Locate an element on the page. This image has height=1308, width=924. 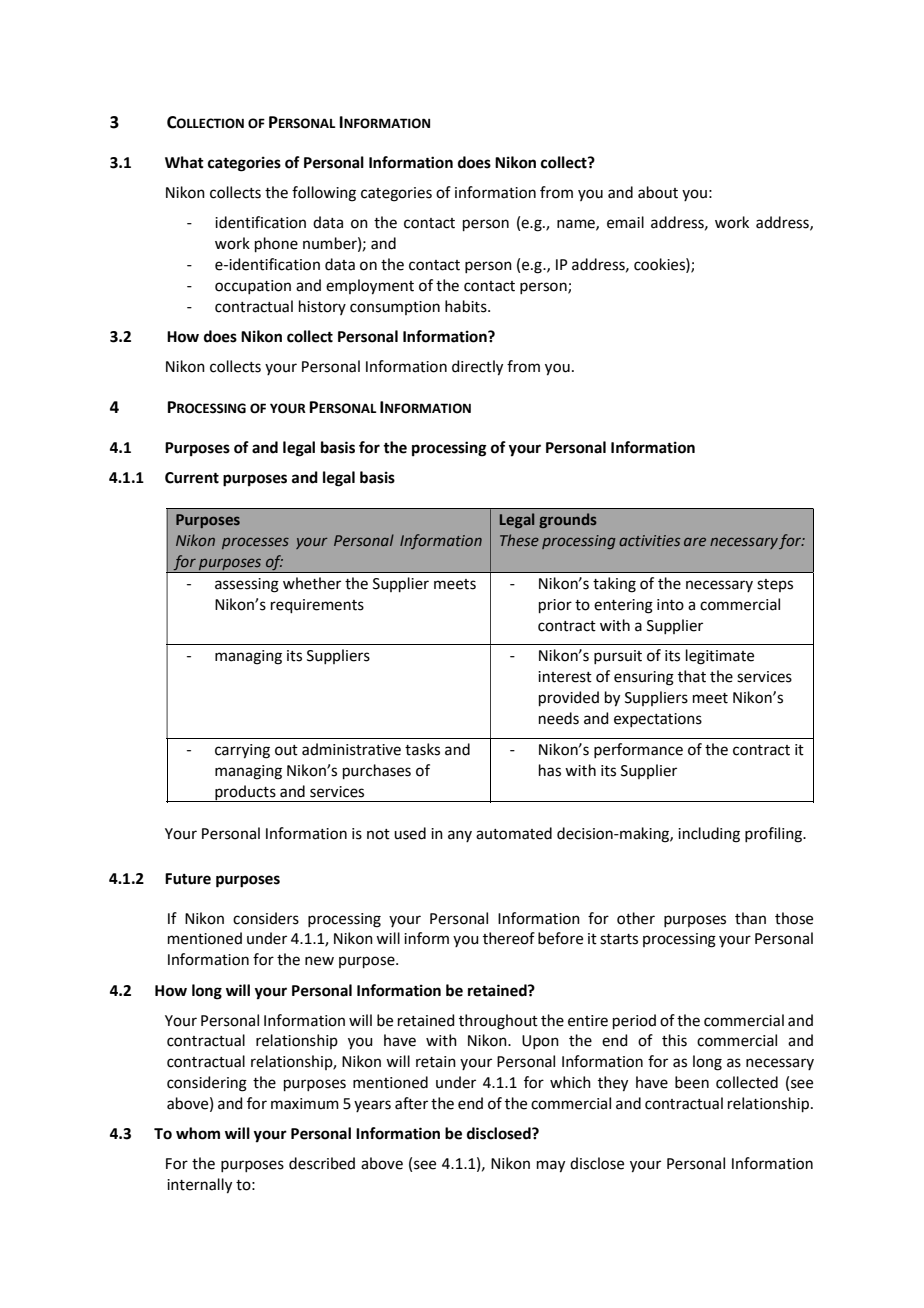
These is located at coordinates (519, 540).
